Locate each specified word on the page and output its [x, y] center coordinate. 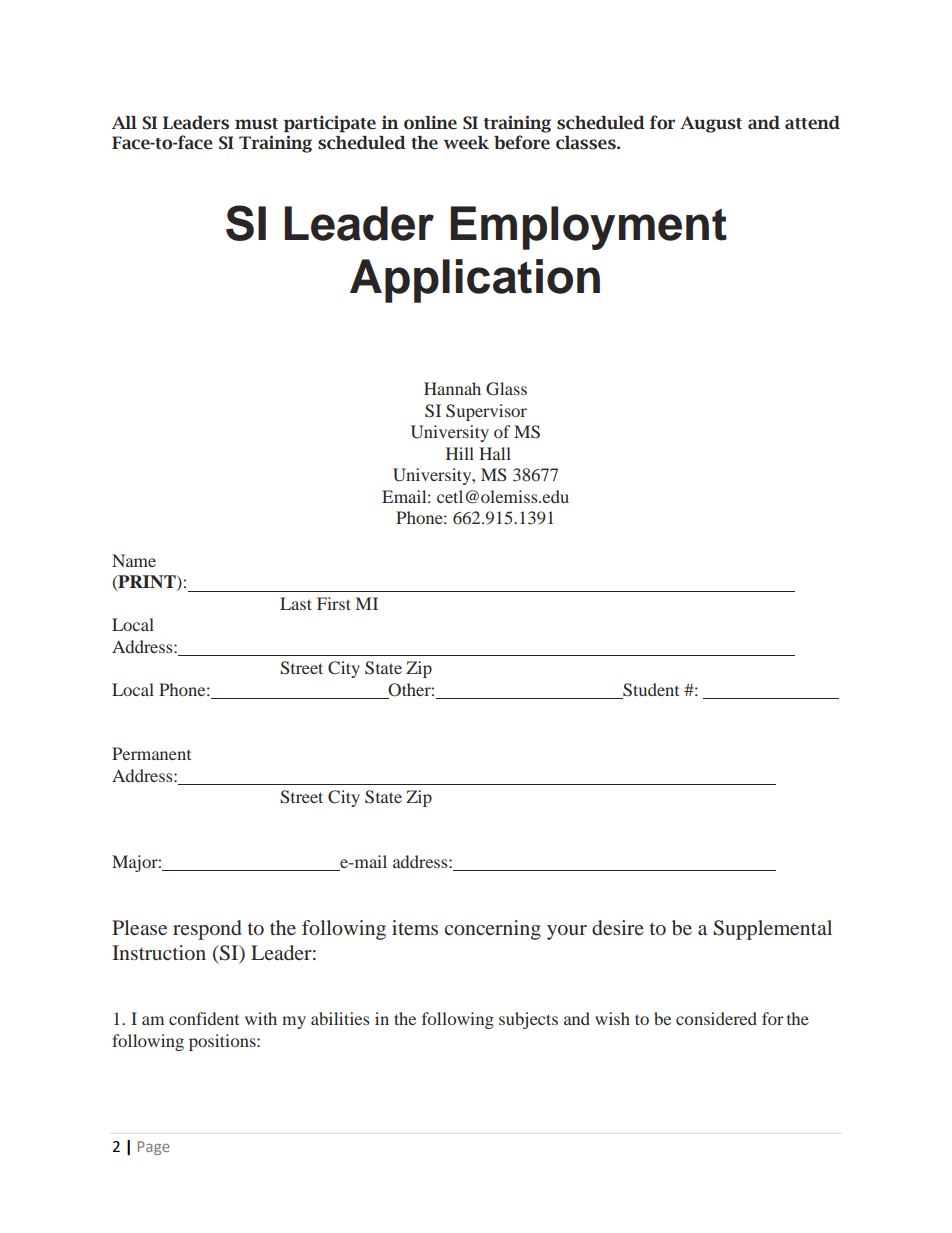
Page [154, 1148]
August [711, 124]
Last [296, 603]
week [466, 143]
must [256, 124]
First [334, 603]
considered [716, 1018]
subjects [528, 1020]
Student [650, 691]
